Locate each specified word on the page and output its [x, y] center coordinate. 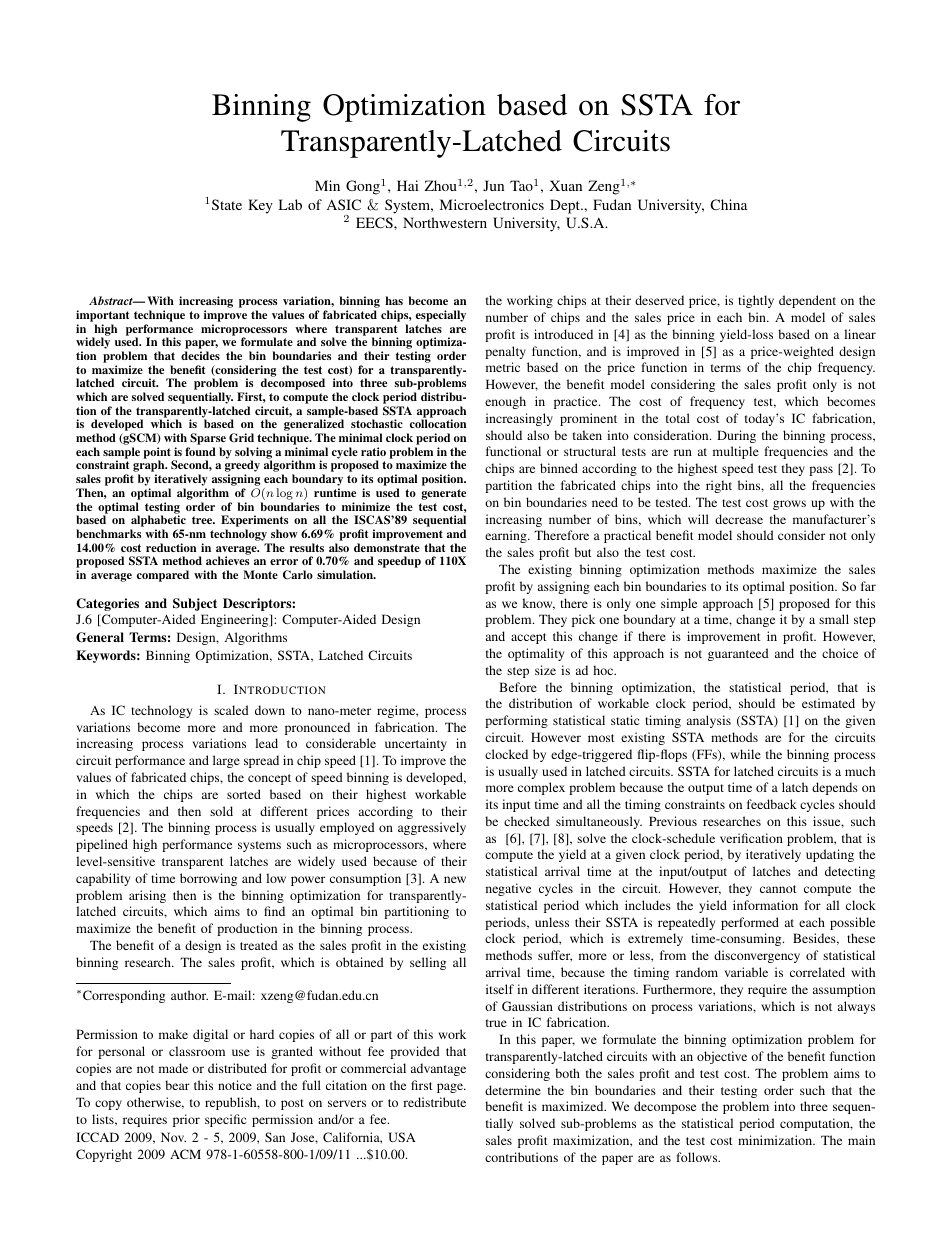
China [728, 204]
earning [507, 536]
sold [221, 811]
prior [186, 1120]
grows [789, 505]
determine [513, 1090]
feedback [772, 804]
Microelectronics [492, 204]
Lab [290, 204]
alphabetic [158, 522]
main [861, 1140]
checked [527, 821]
